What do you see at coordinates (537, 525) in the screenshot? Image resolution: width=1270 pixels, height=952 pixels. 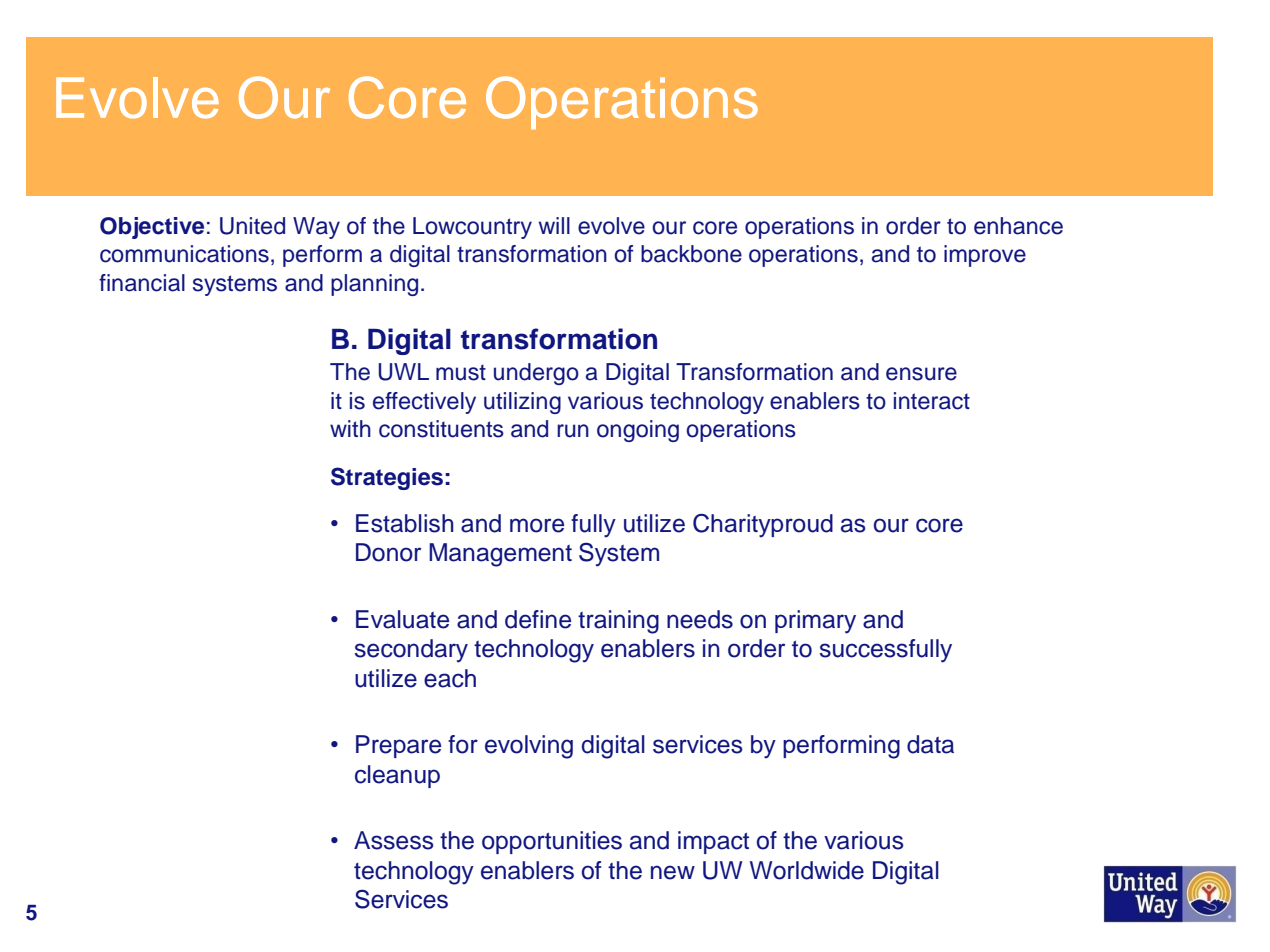 I see `more` at bounding box center [537, 525].
